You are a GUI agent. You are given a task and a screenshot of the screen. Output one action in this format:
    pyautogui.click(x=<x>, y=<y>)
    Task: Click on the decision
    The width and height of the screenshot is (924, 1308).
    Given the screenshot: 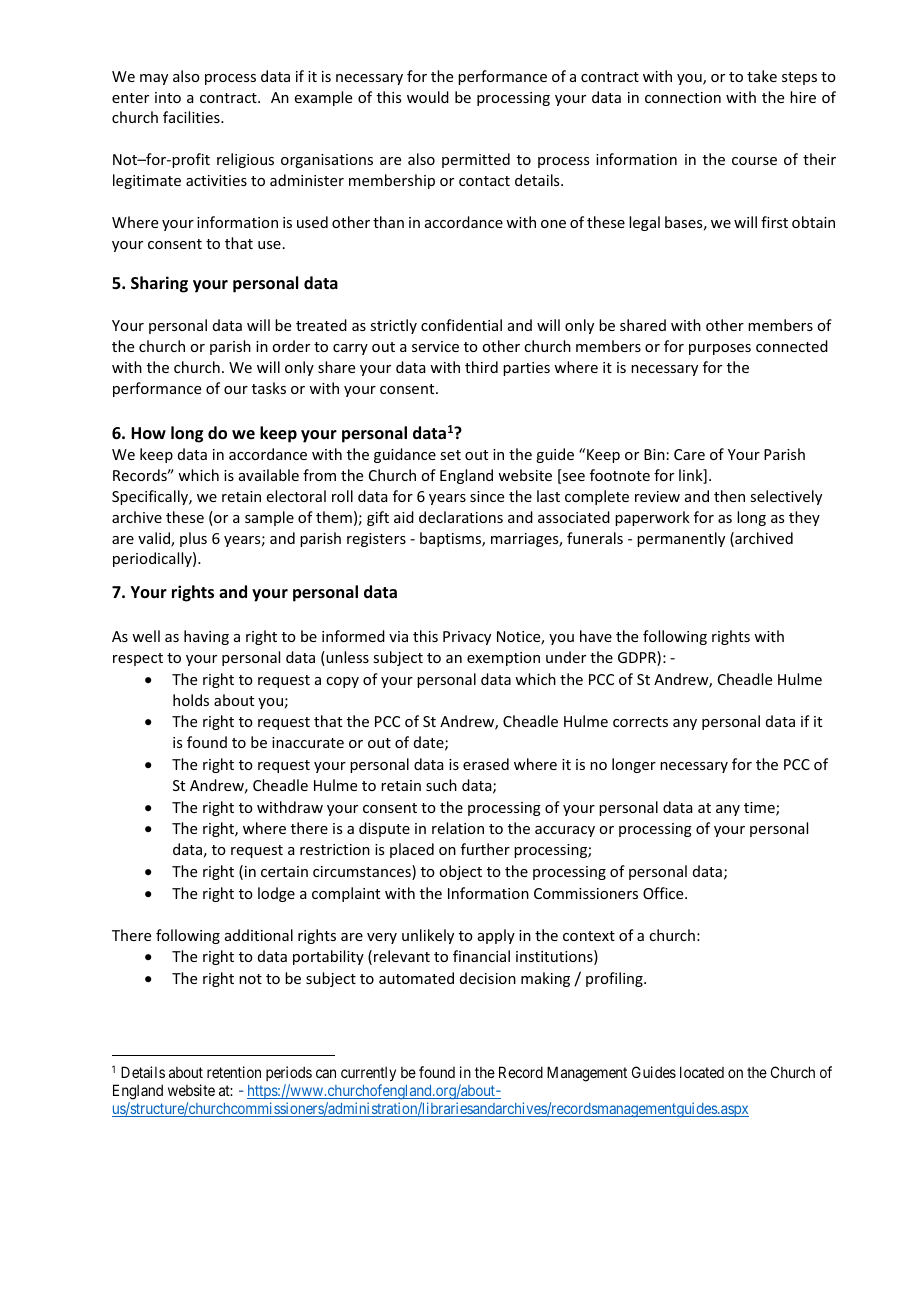 What is the action you would take?
    pyautogui.click(x=488, y=978)
